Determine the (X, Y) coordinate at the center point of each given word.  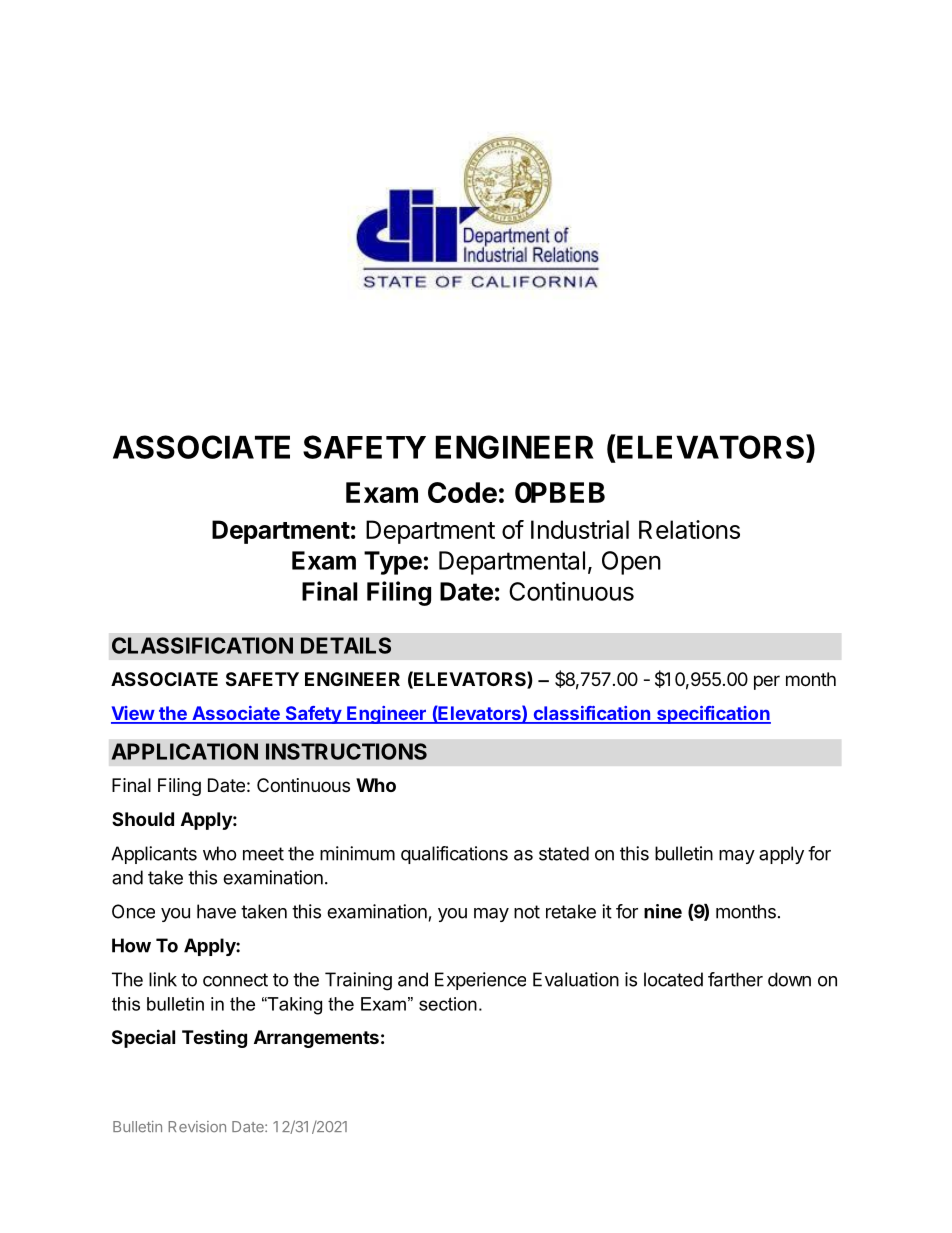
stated (564, 853)
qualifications (454, 855)
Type (393, 563)
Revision (197, 1127)
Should (143, 819)
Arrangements (316, 1039)
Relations (689, 529)
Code (462, 492)
